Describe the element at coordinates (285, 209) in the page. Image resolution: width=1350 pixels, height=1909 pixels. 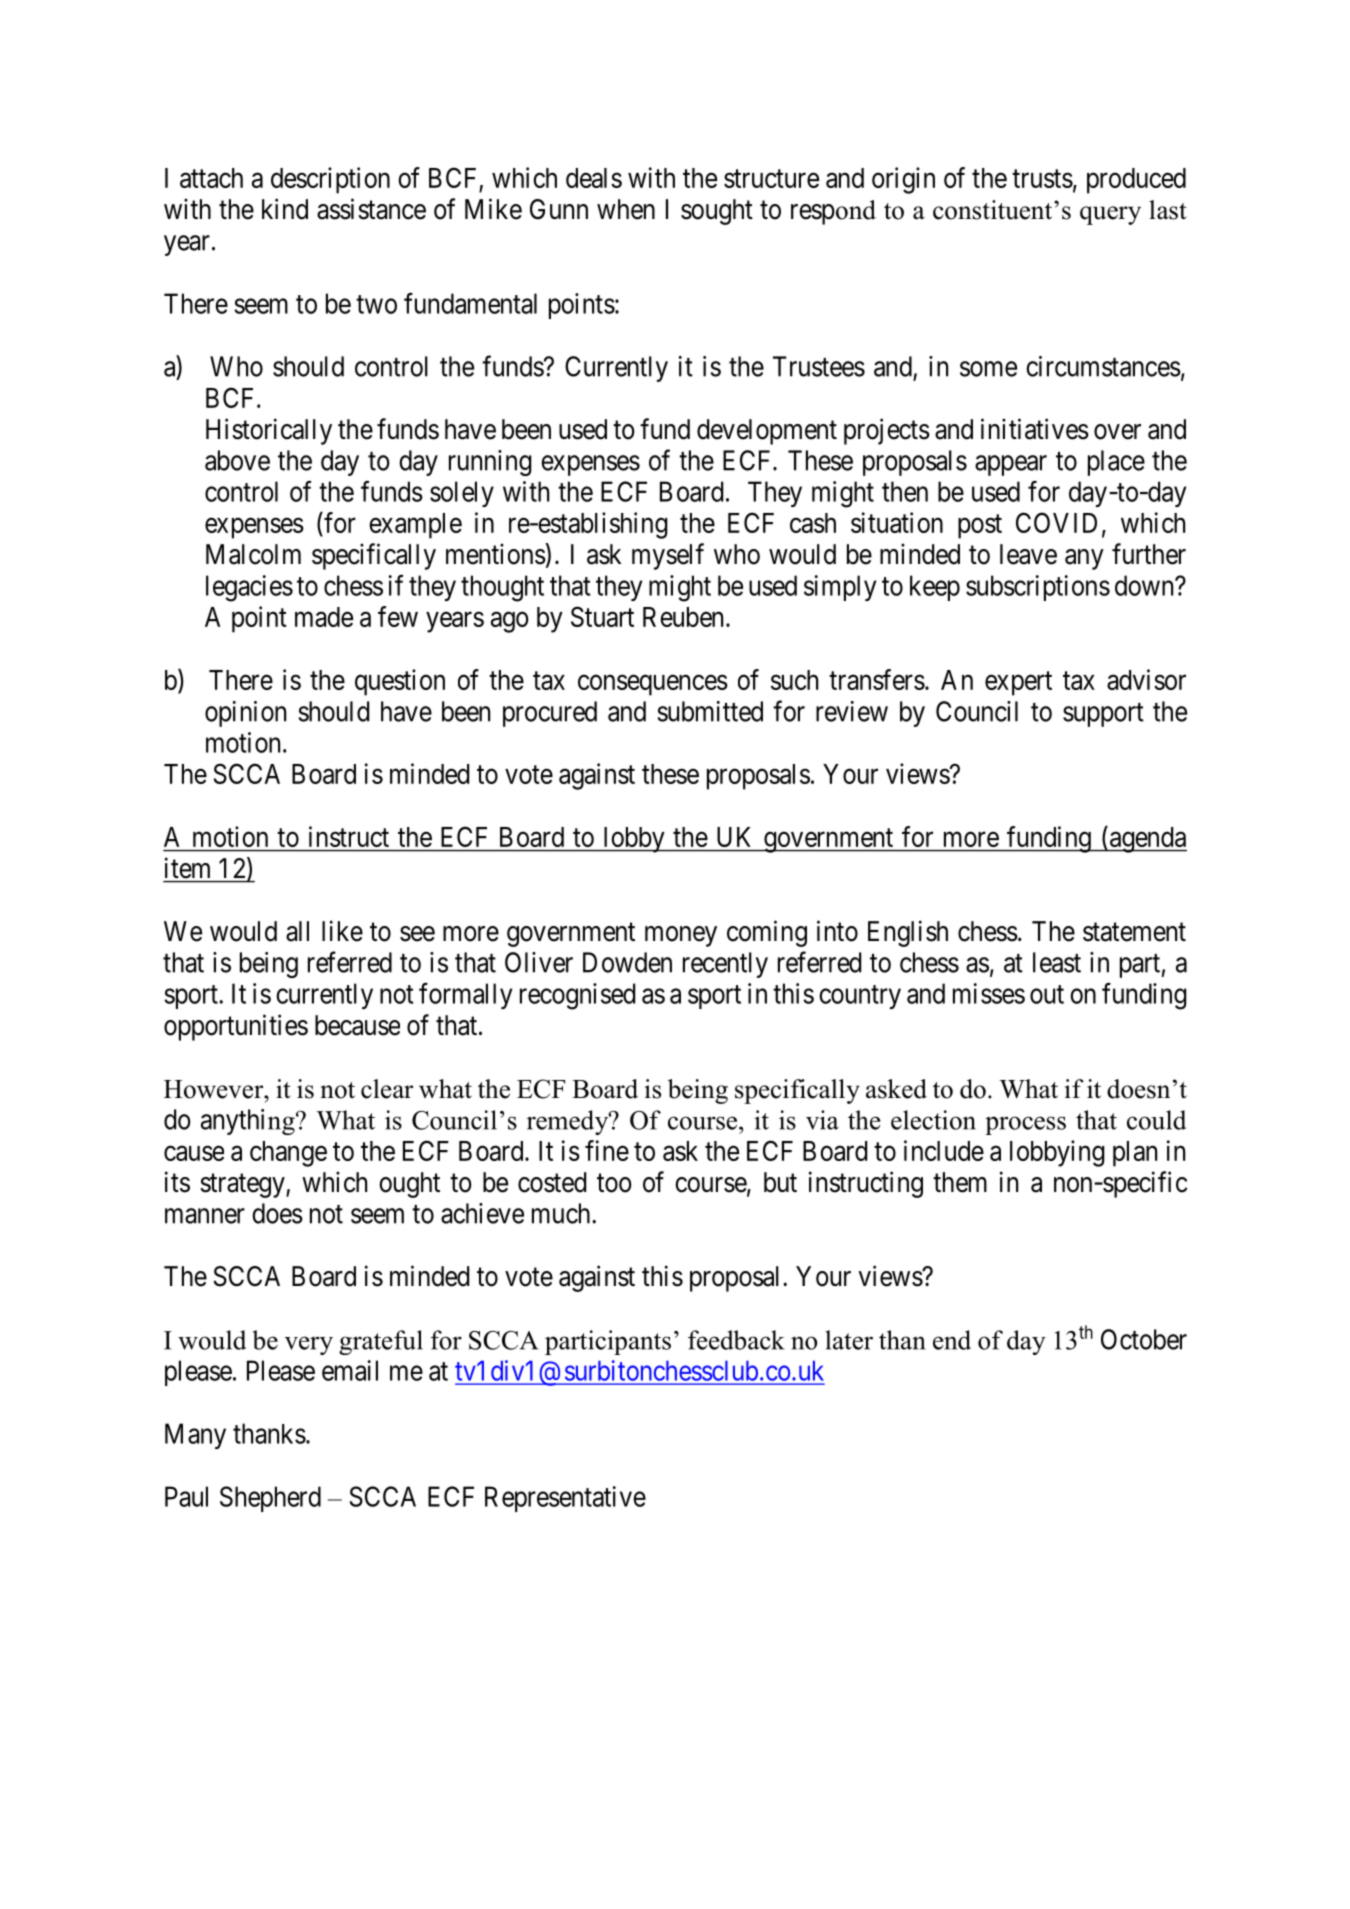
I see `kind` at that location.
